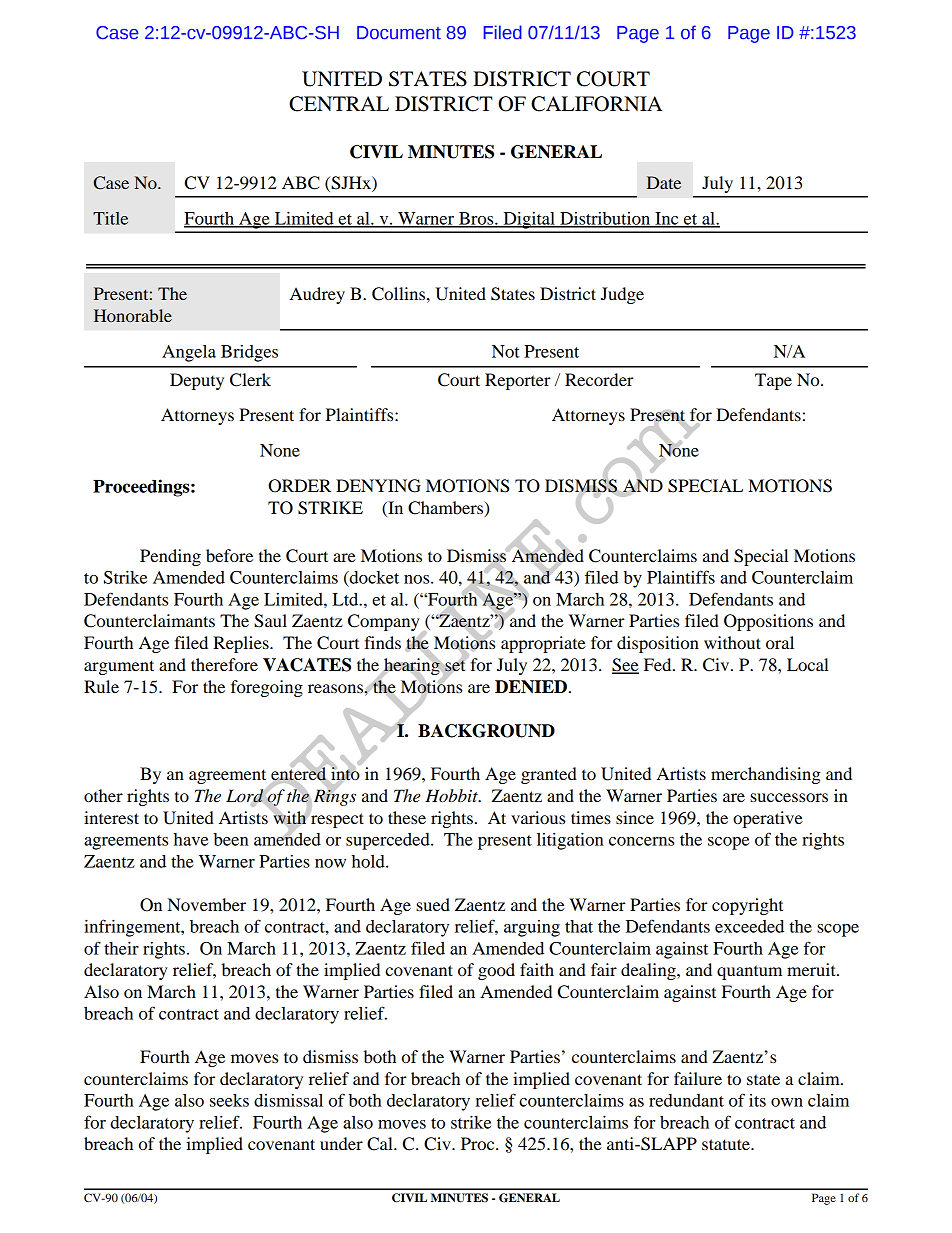 The image size is (952, 1233). I want to click on Pending, so click(170, 557).
